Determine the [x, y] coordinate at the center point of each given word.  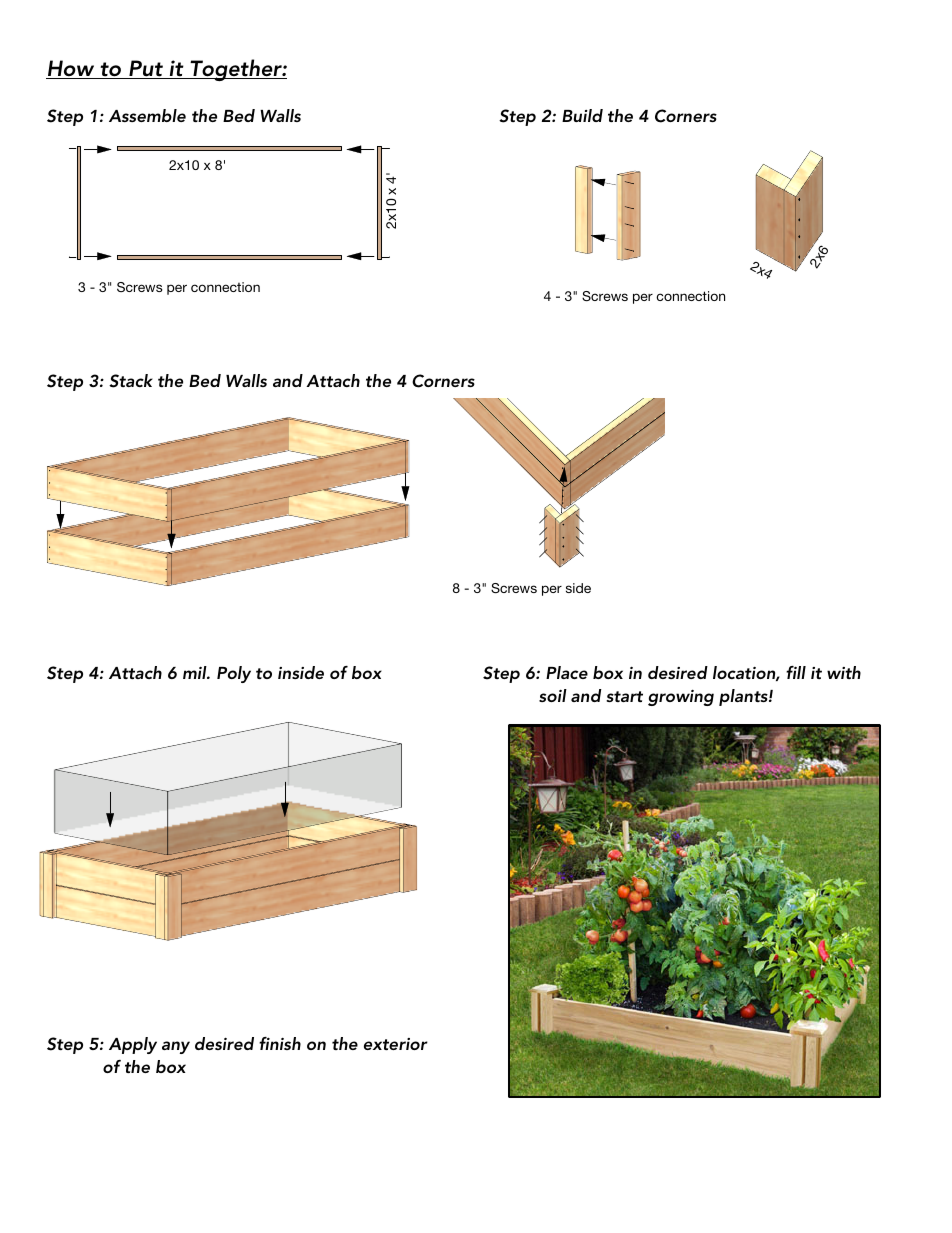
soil [553, 695]
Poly [234, 674]
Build [582, 115]
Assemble [147, 115]
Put [146, 69]
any [176, 1047]
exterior [396, 1044]
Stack [131, 381]
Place [567, 672]
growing [681, 698]
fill [796, 672]
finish [280, 1043]
